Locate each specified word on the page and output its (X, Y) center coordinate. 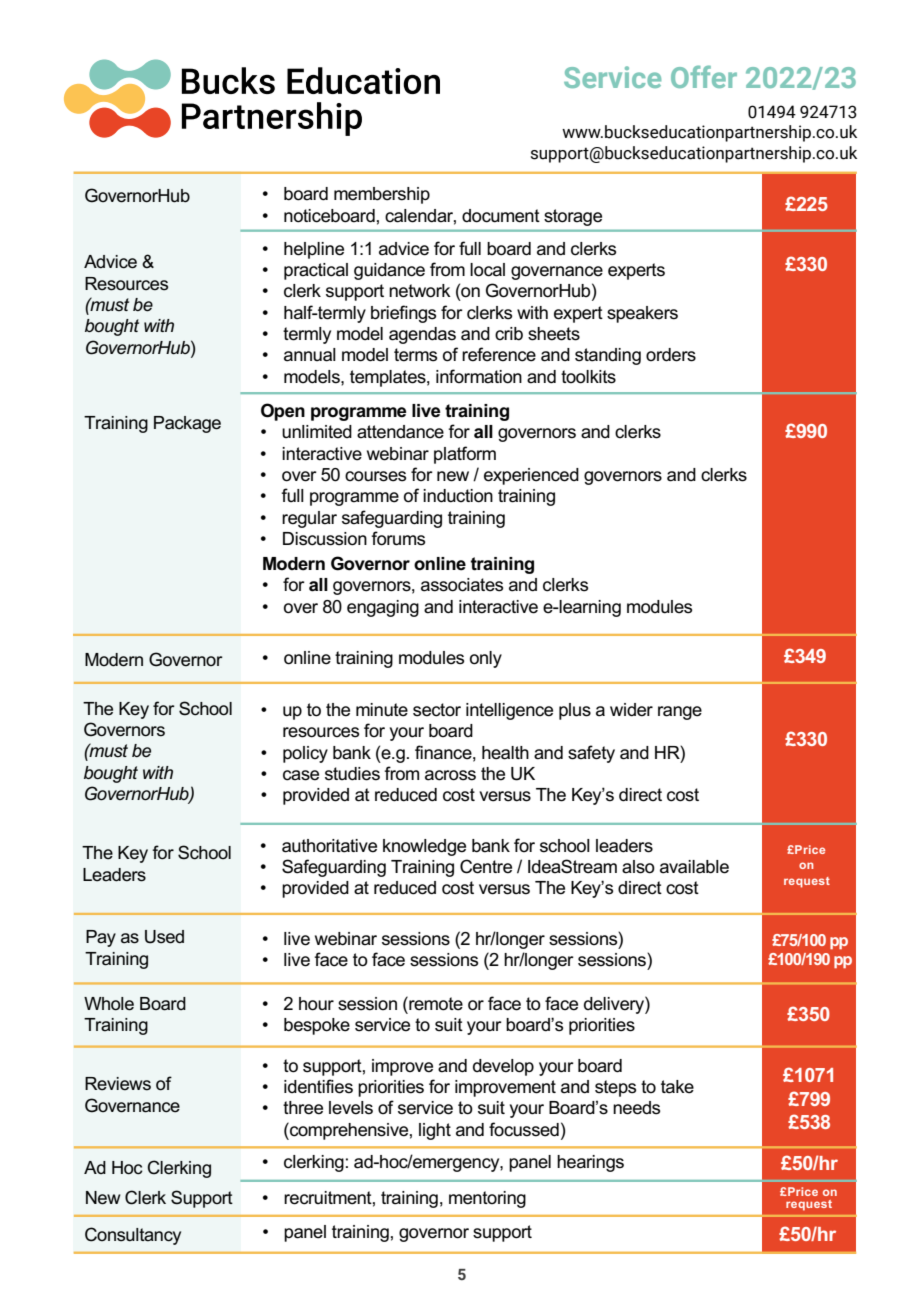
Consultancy (133, 1236)
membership (382, 195)
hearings (590, 1163)
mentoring (487, 1199)
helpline (314, 250)
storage (573, 217)
